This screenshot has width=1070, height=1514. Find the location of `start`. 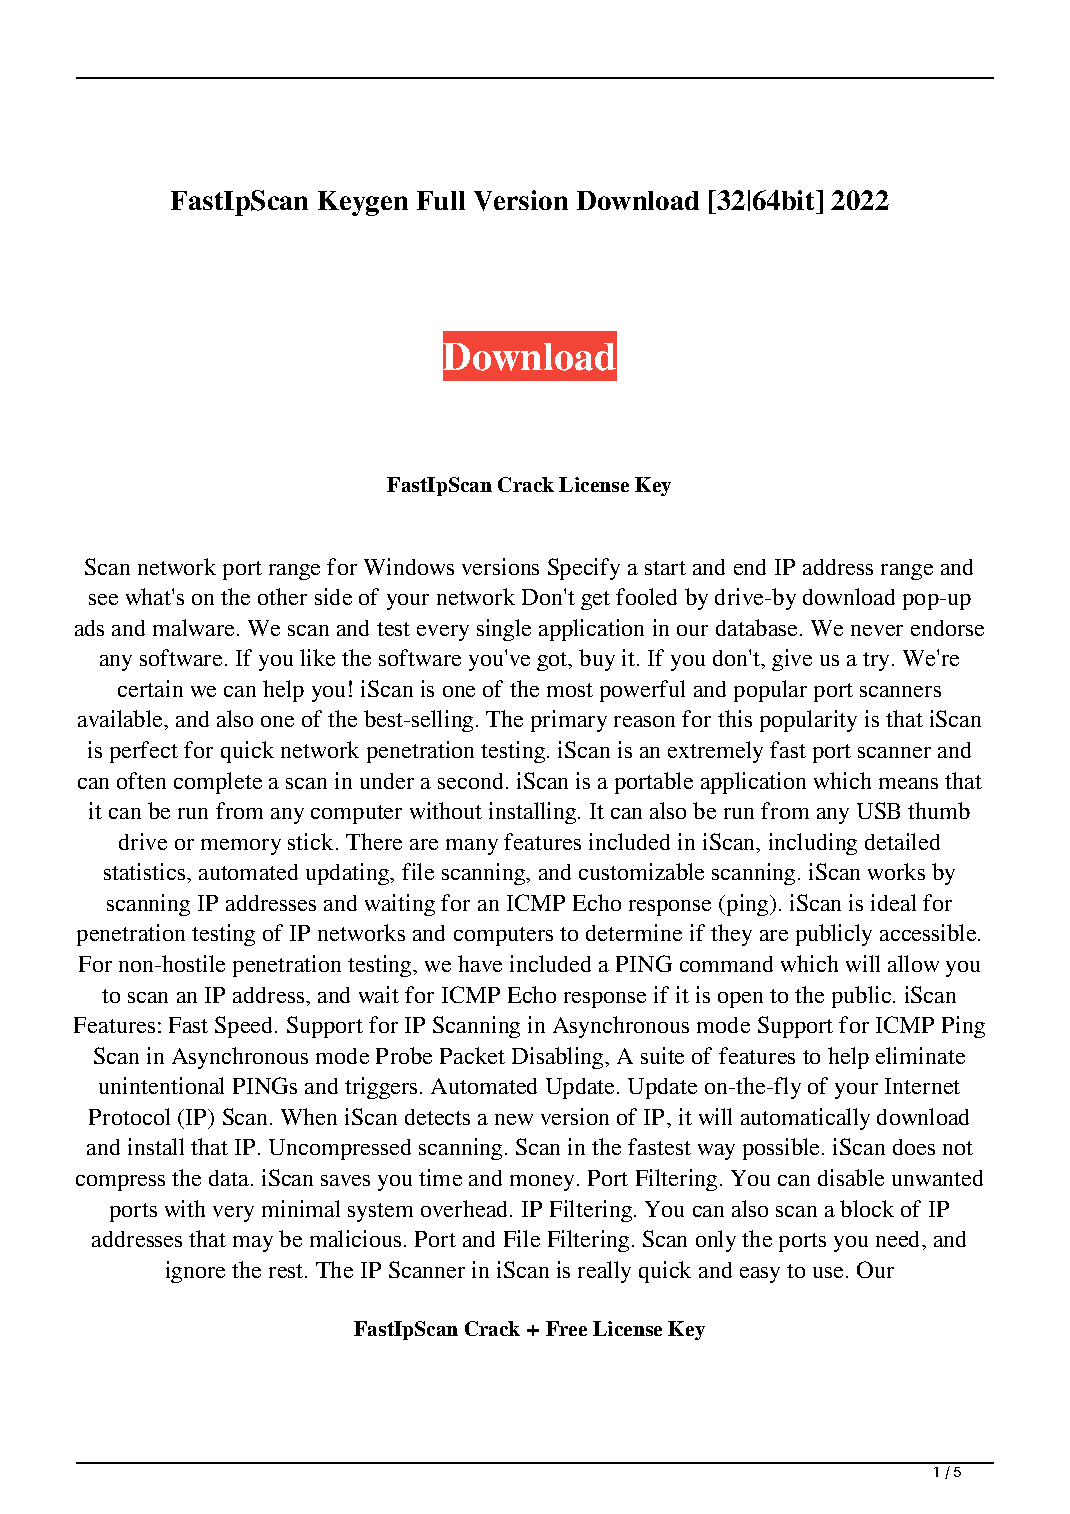

start is located at coordinates (665, 568).
